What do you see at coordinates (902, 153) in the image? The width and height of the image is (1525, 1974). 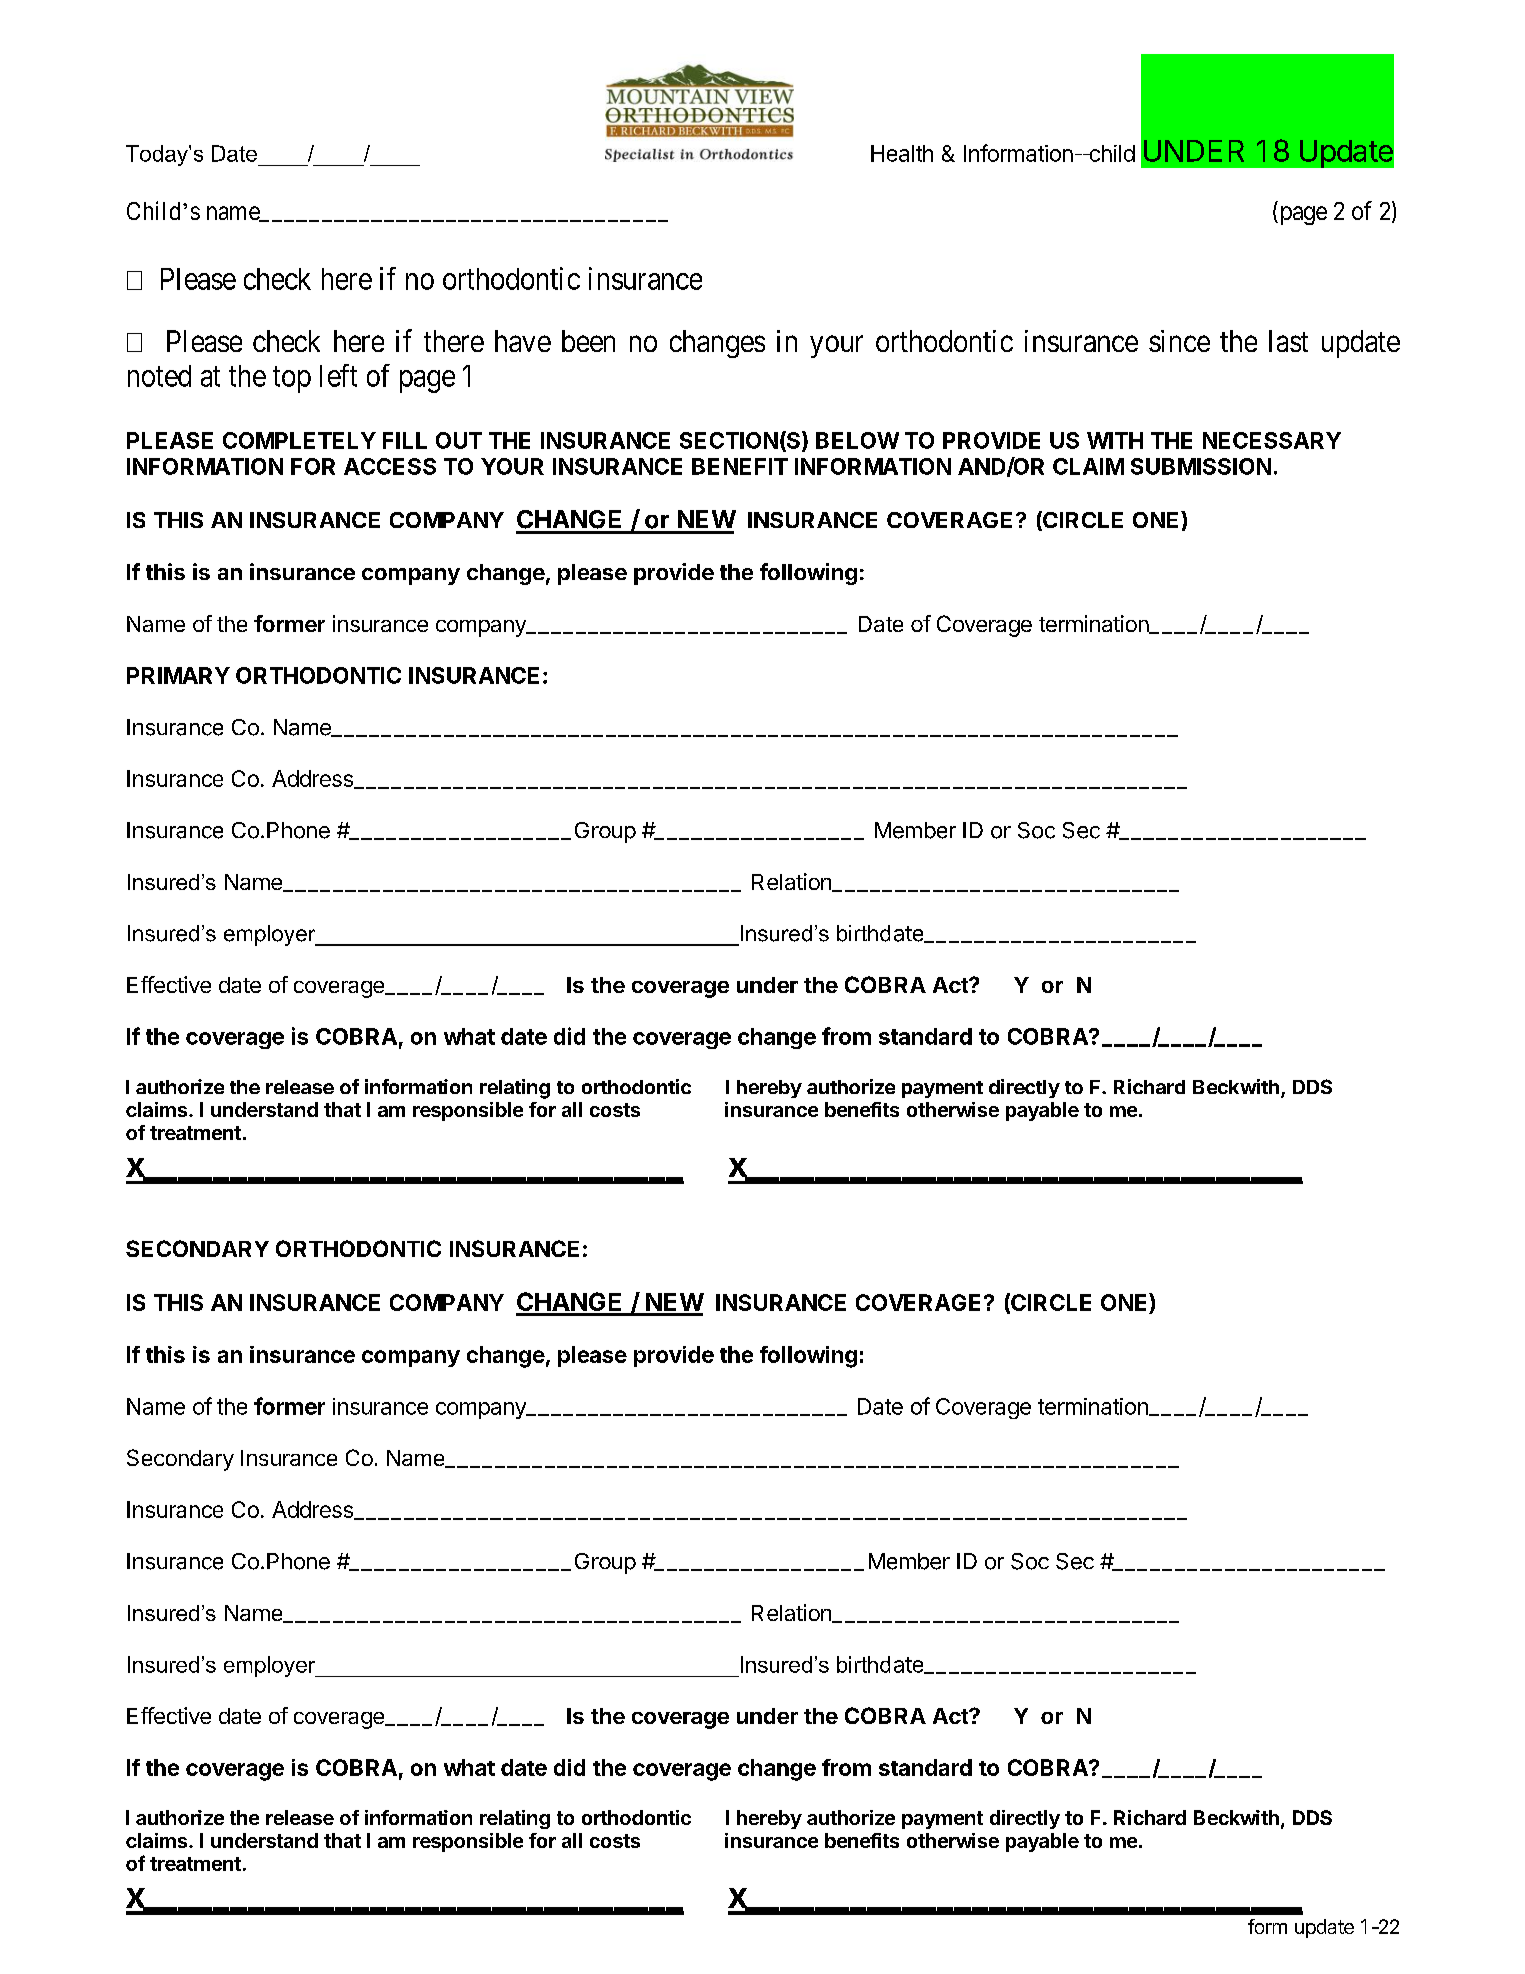 I see `Health` at bounding box center [902, 153].
